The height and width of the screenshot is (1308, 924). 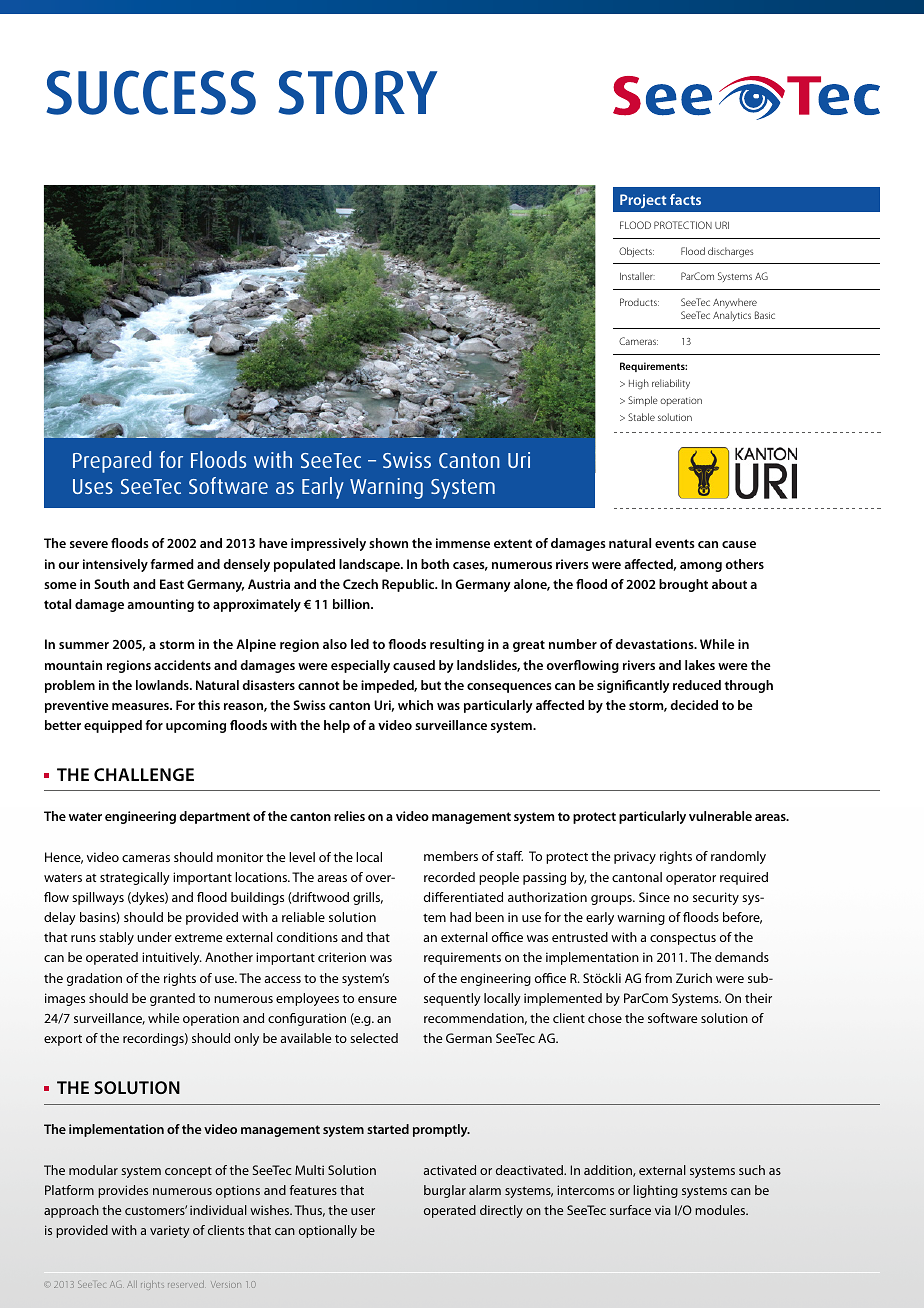 I want to click on ensure, so click(x=377, y=999).
